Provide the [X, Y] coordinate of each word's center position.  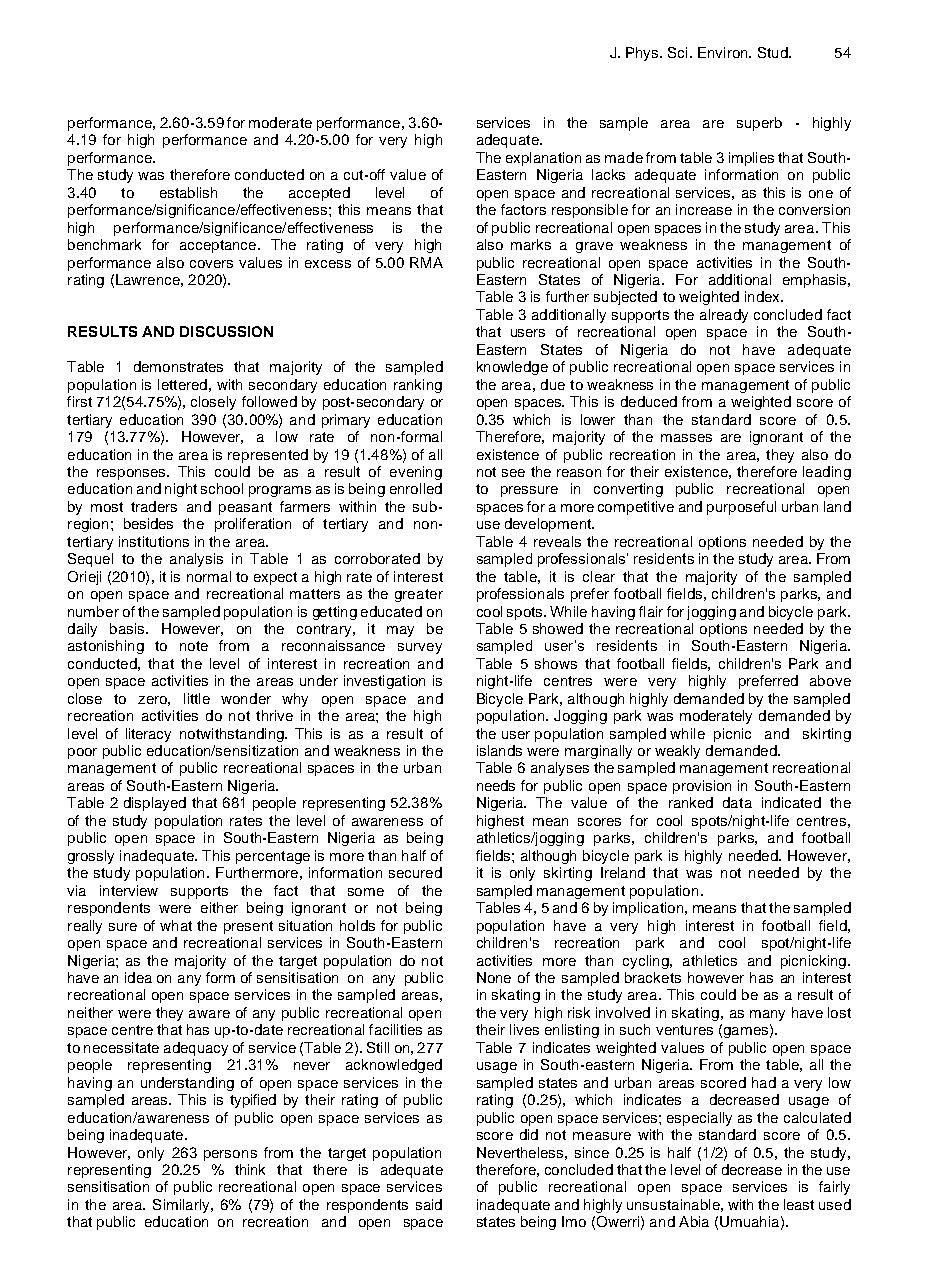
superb [759, 124]
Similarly [182, 1206]
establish [188, 192]
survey [420, 648]
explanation [543, 159]
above [830, 680]
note [194, 646]
